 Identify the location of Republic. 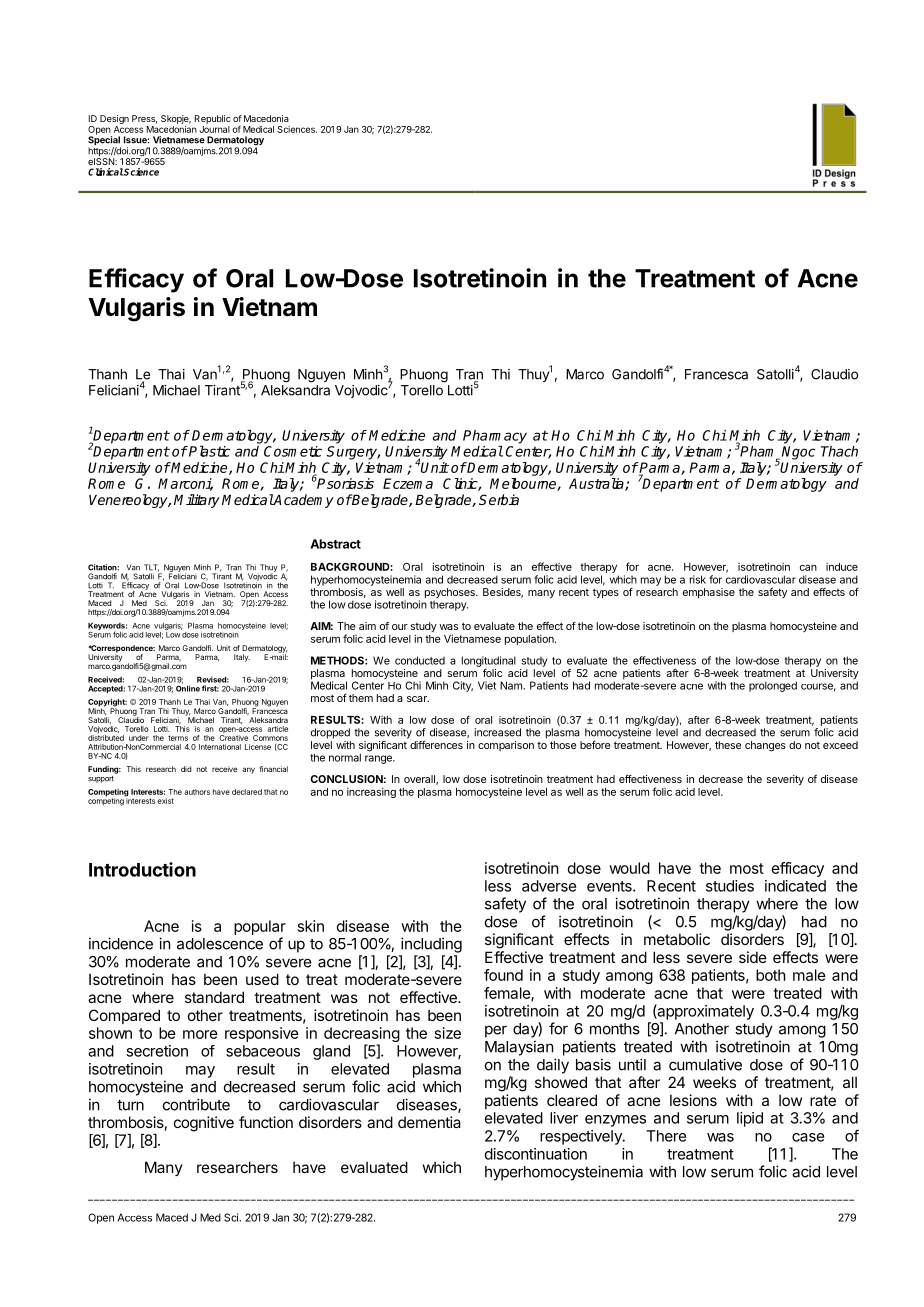
(213, 119).
